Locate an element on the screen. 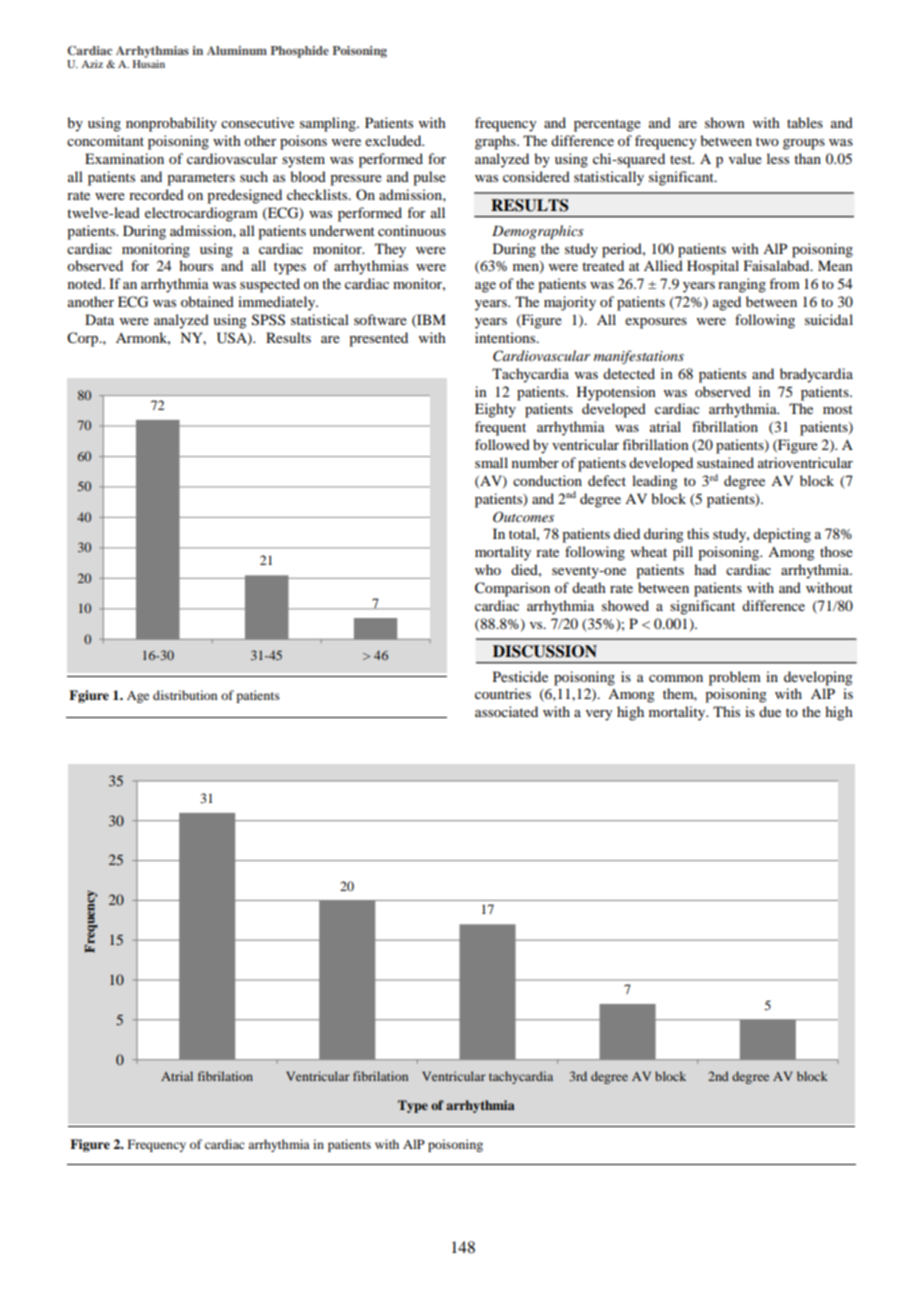  continuous is located at coordinates (412, 230).
